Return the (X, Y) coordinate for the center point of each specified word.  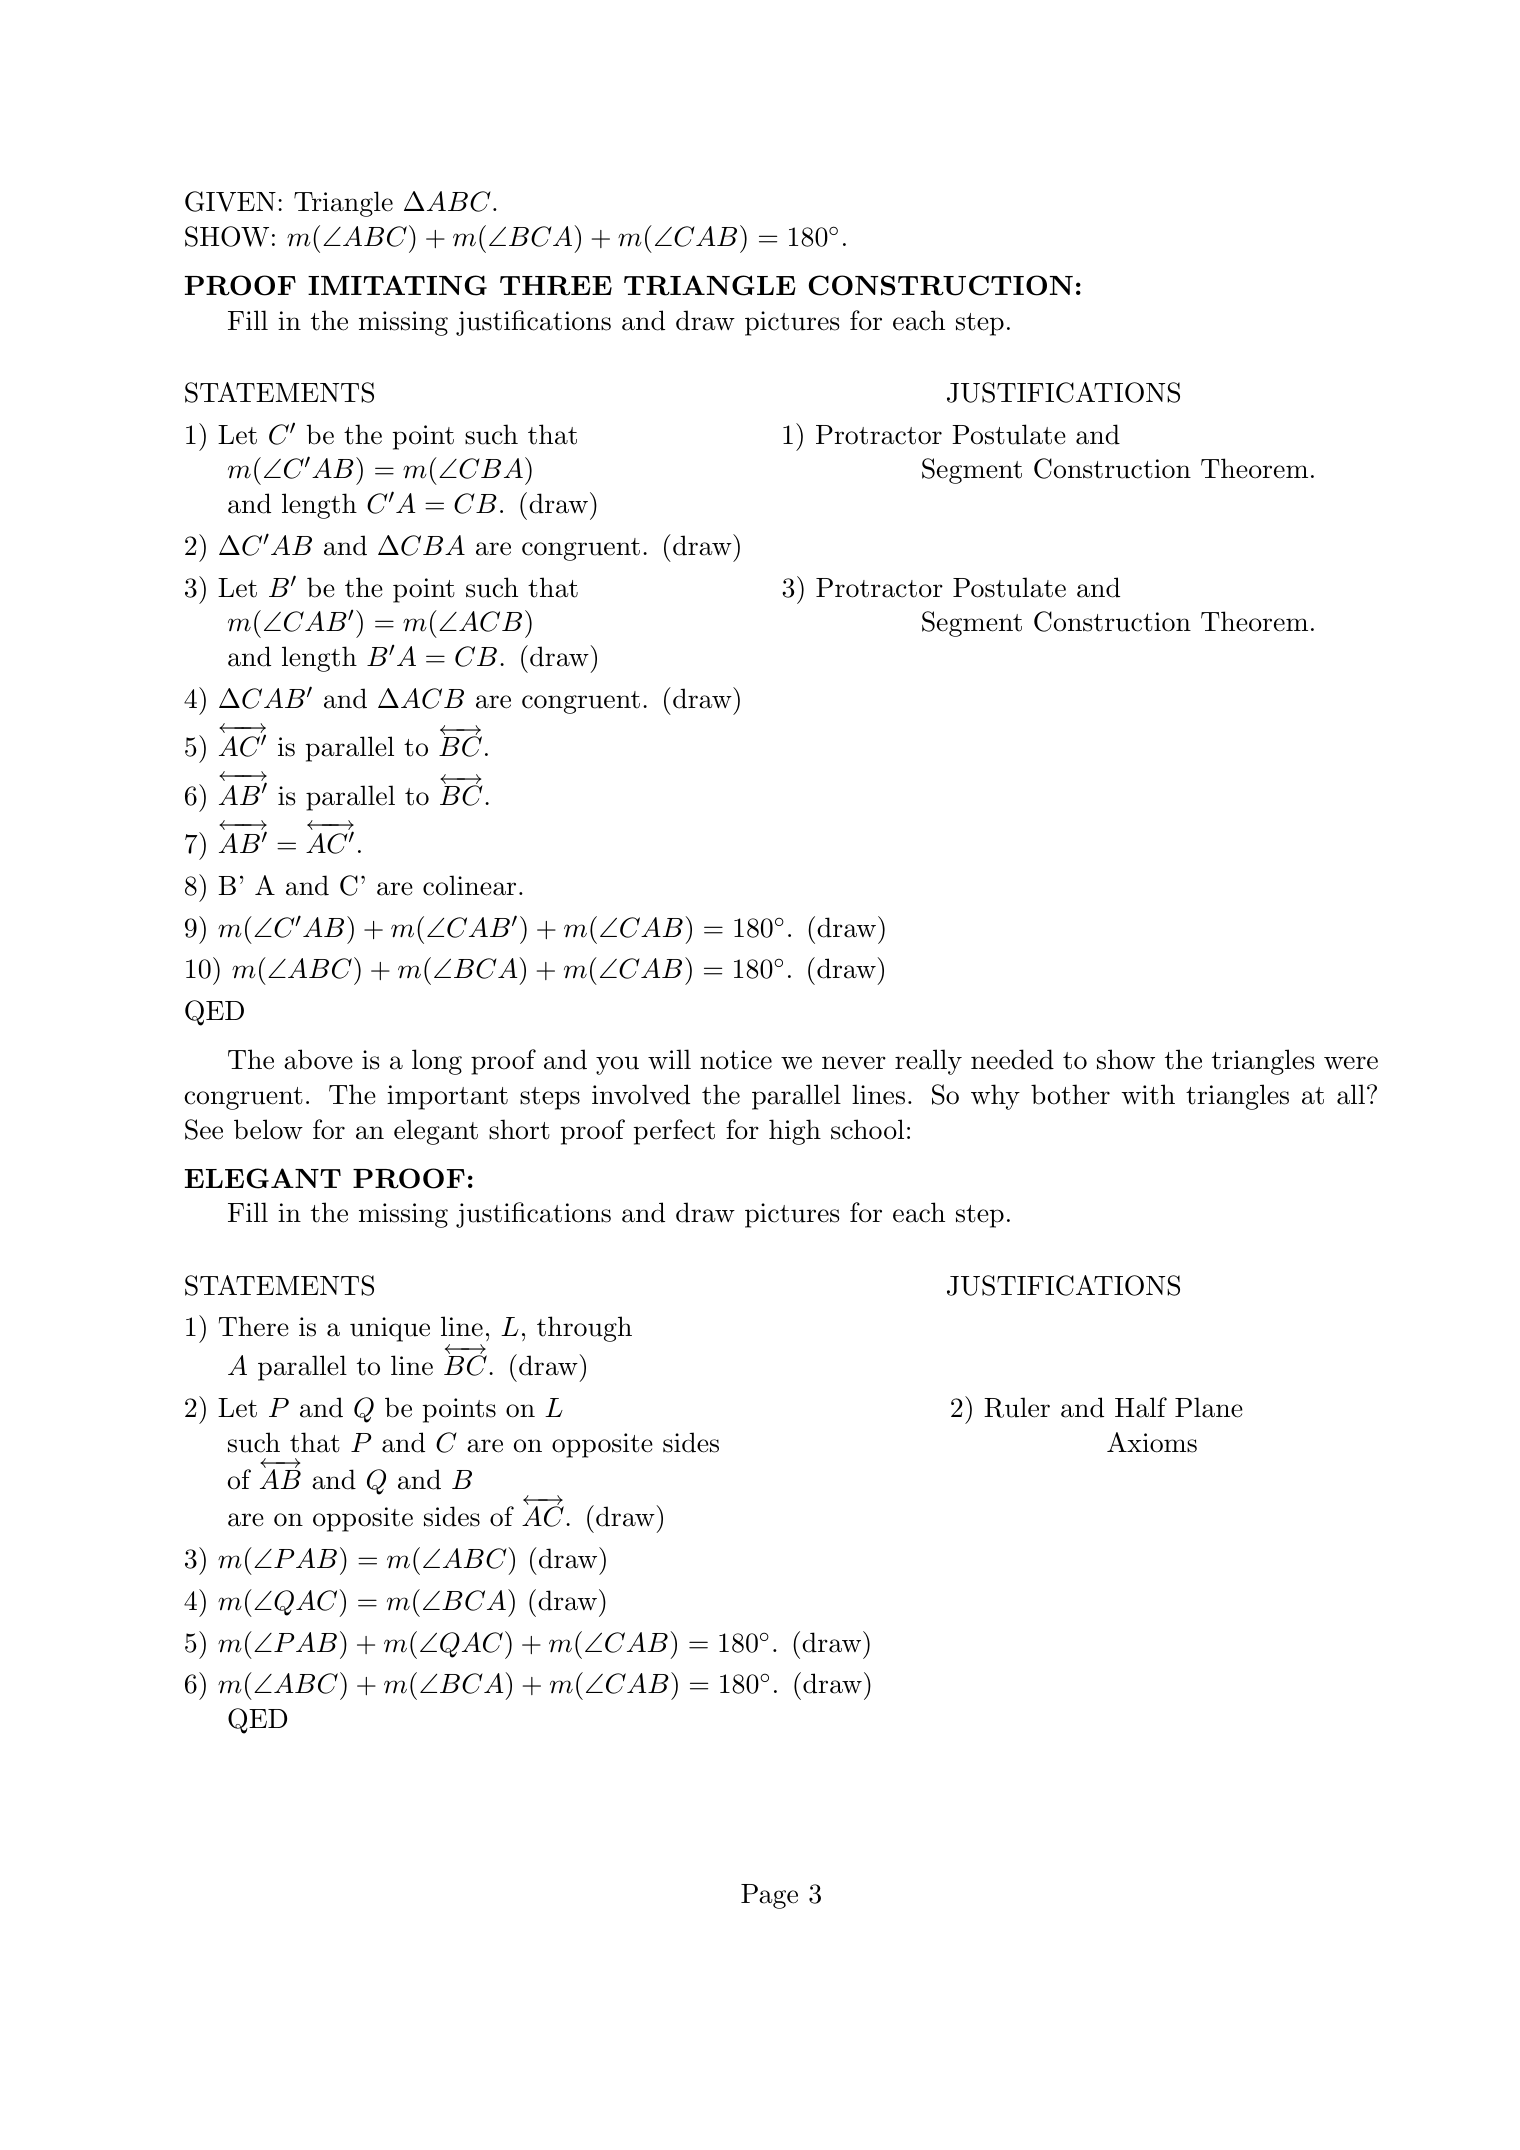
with (1148, 1094)
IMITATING (397, 285)
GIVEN (230, 201)
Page (769, 1896)
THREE (556, 286)
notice (736, 1060)
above (318, 1059)
